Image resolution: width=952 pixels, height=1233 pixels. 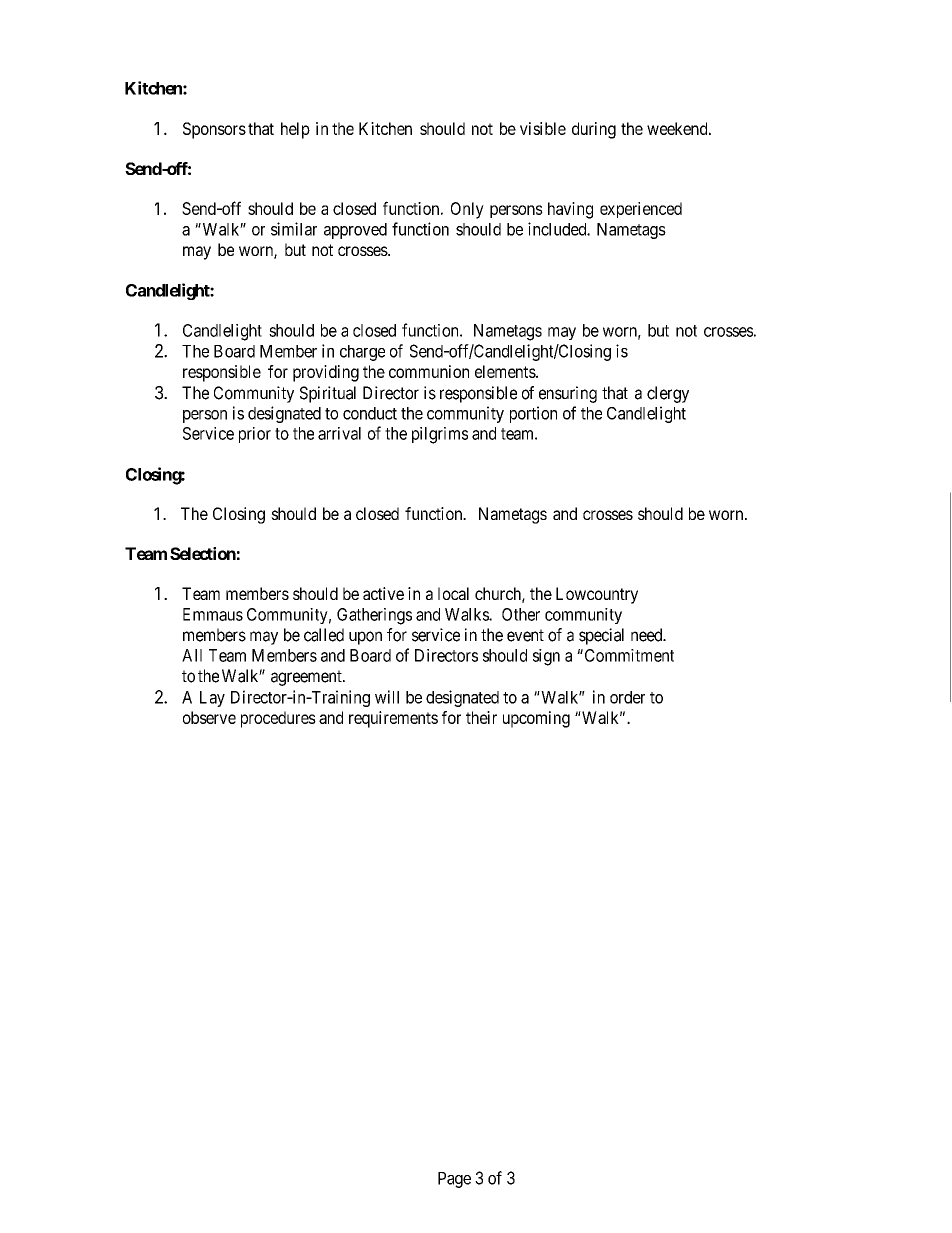 What do you see at coordinates (536, 719) in the document?
I see `upcoming` at bounding box center [536, 719].
